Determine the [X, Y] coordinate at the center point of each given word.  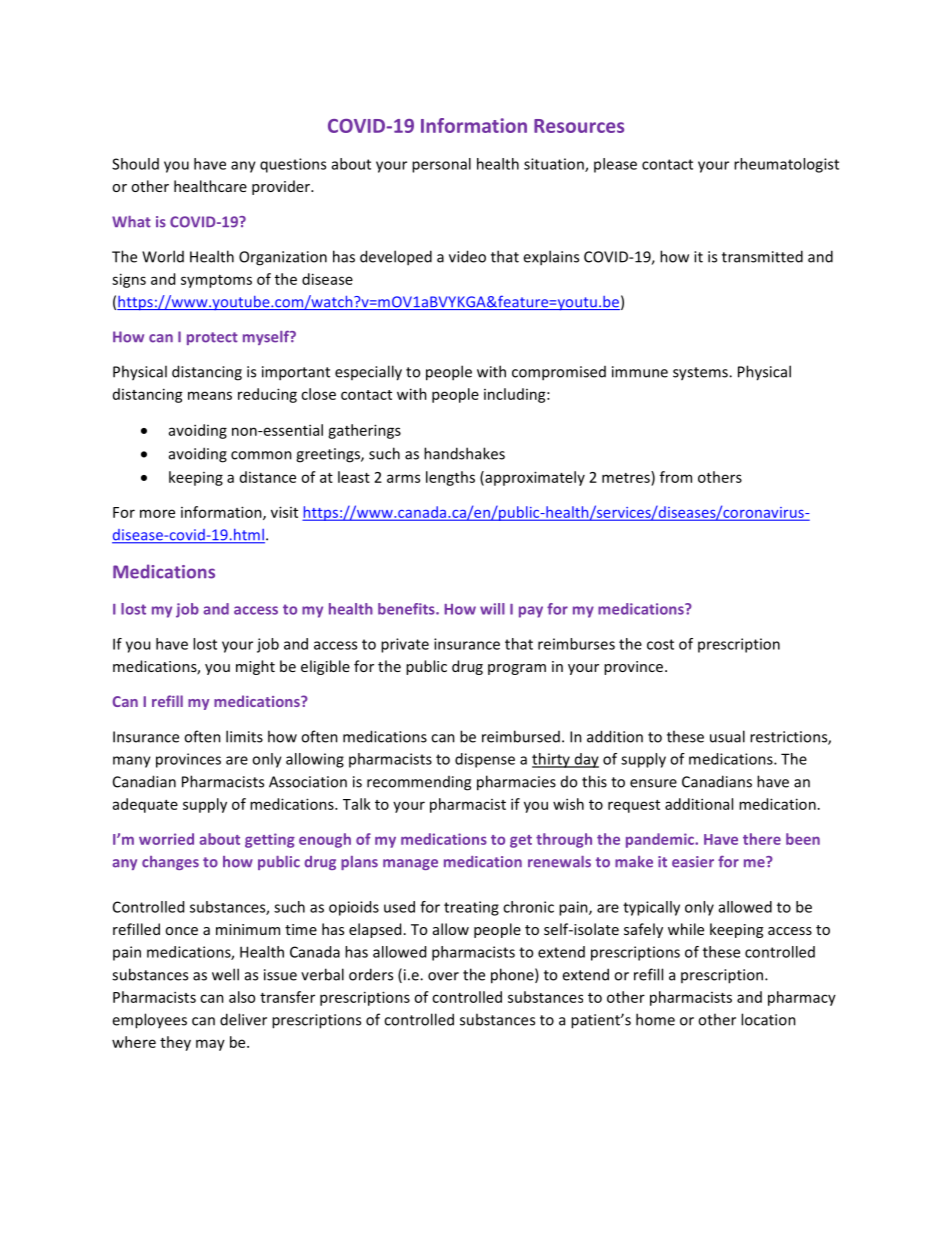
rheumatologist [786, 165]
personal [441, 165]
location [768, 1019]
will [492, 609]
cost [660, 644]
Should [135, 164]
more [157, 513]
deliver [243, 1019]
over [443, 976]
